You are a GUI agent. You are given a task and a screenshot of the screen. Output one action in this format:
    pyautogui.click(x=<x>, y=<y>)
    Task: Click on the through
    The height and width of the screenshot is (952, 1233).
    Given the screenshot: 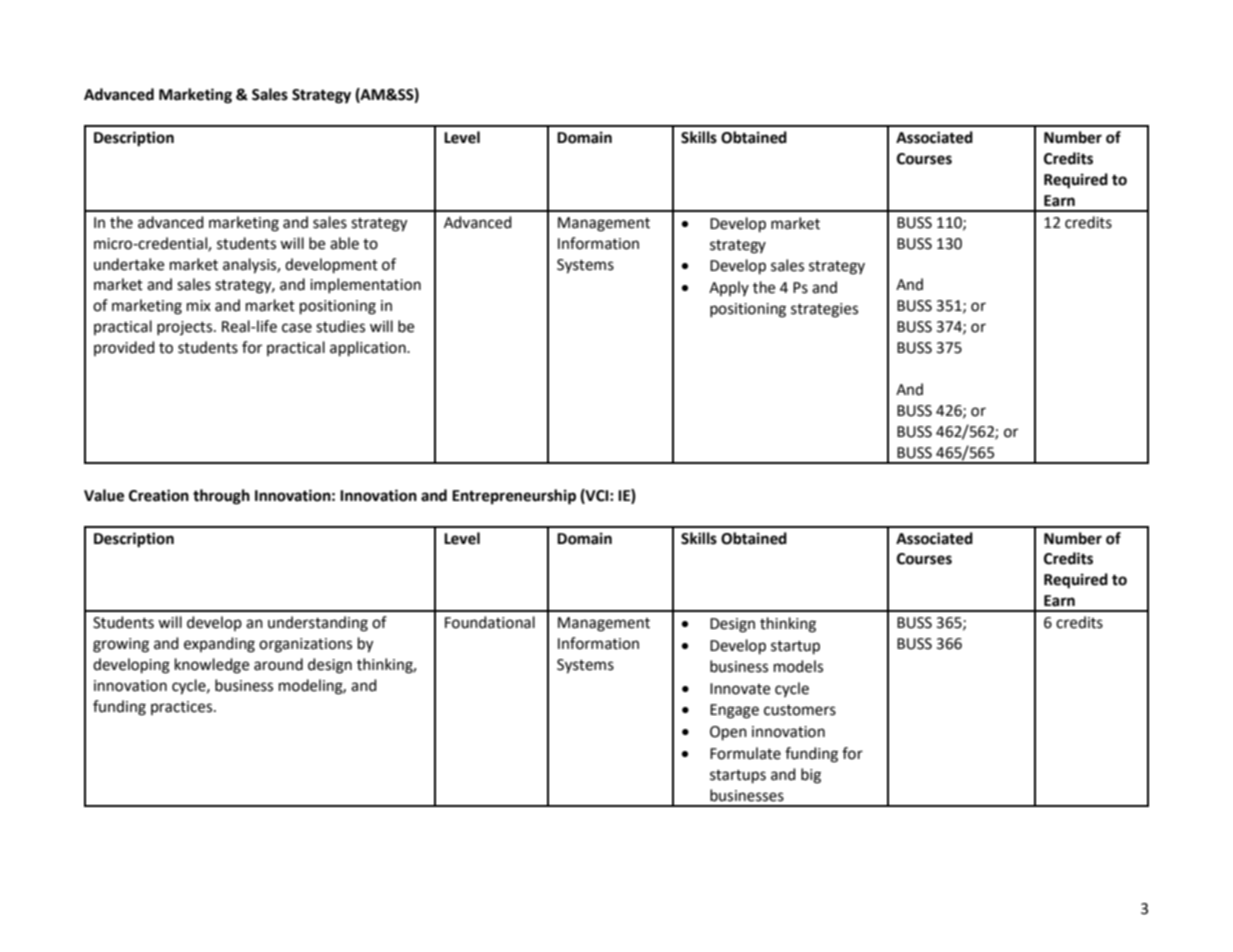 What is the action you would take?
    pyautogui.click(x=221, y=497)
